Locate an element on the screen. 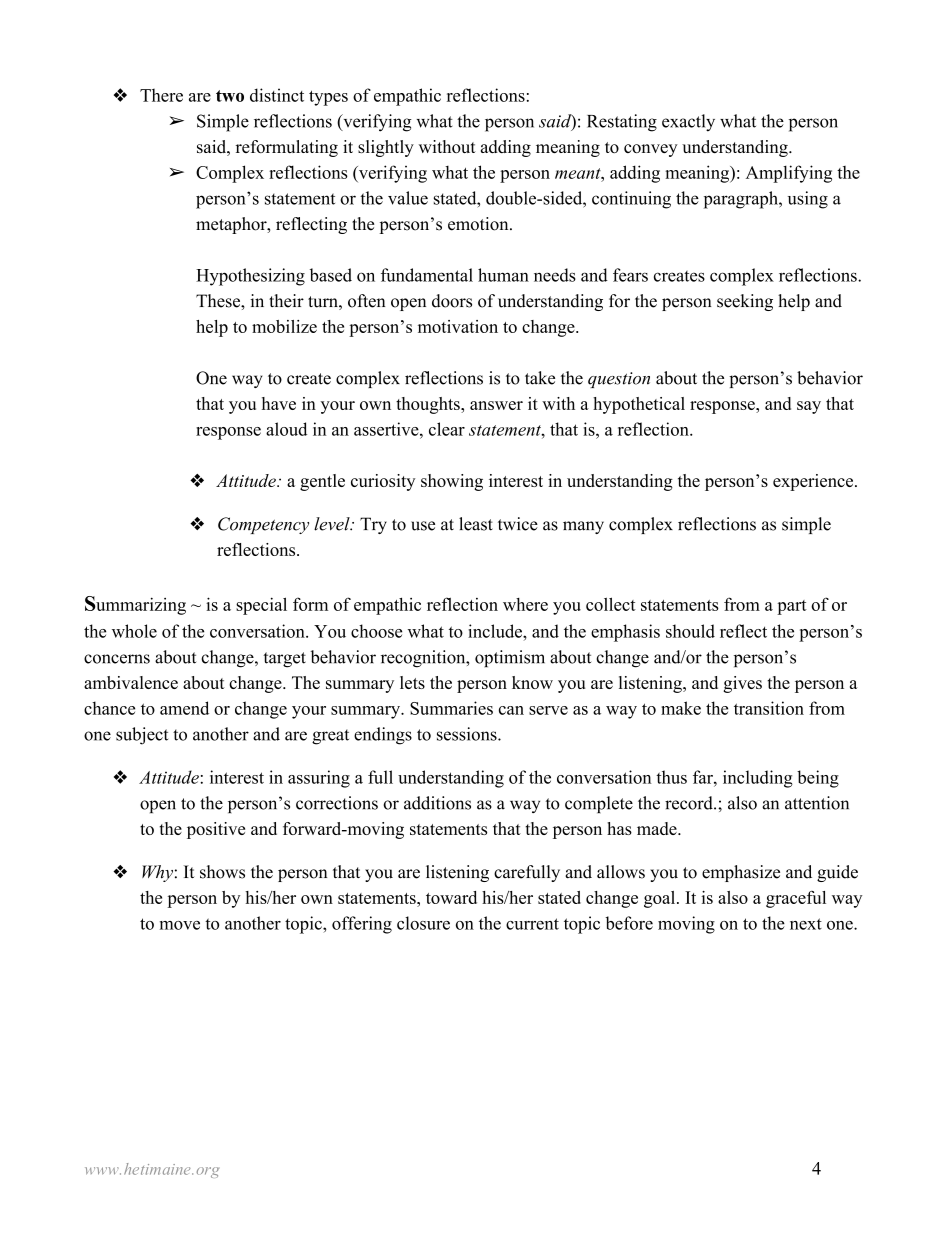  should is located at coordinates (690, 631).
